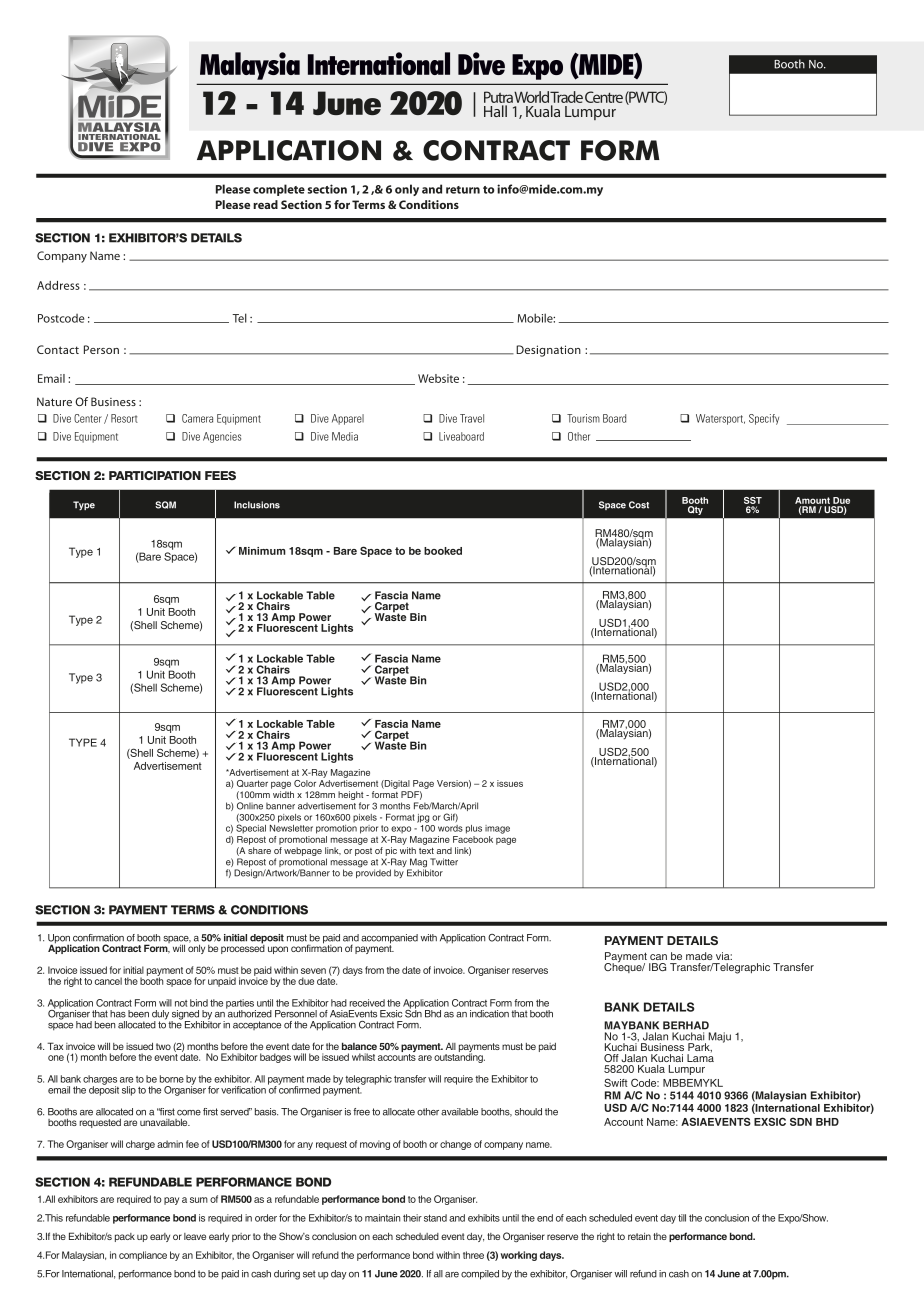  Describe the element at coordinates (463, 190) in the screenshot. I see `return` at that location.
